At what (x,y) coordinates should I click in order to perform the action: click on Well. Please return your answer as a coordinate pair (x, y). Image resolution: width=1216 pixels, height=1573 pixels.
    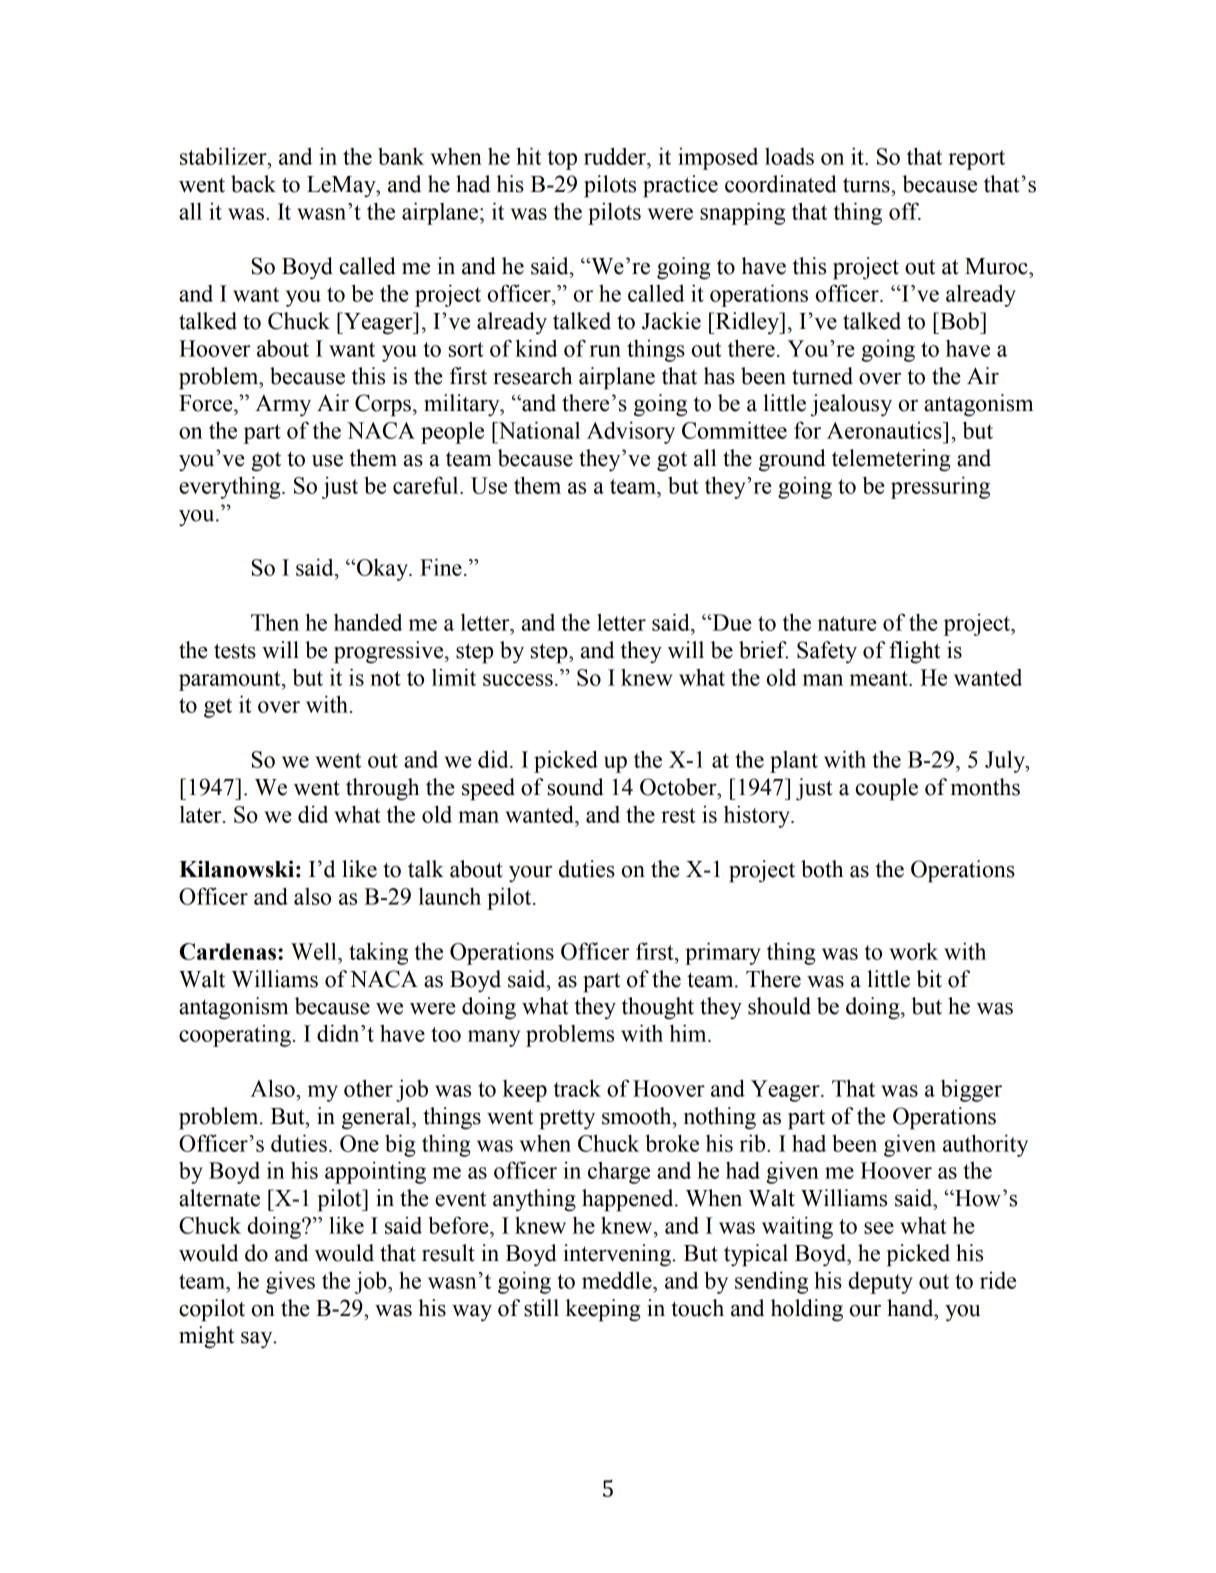
    Looking at the image, I should click on (315, 951).
